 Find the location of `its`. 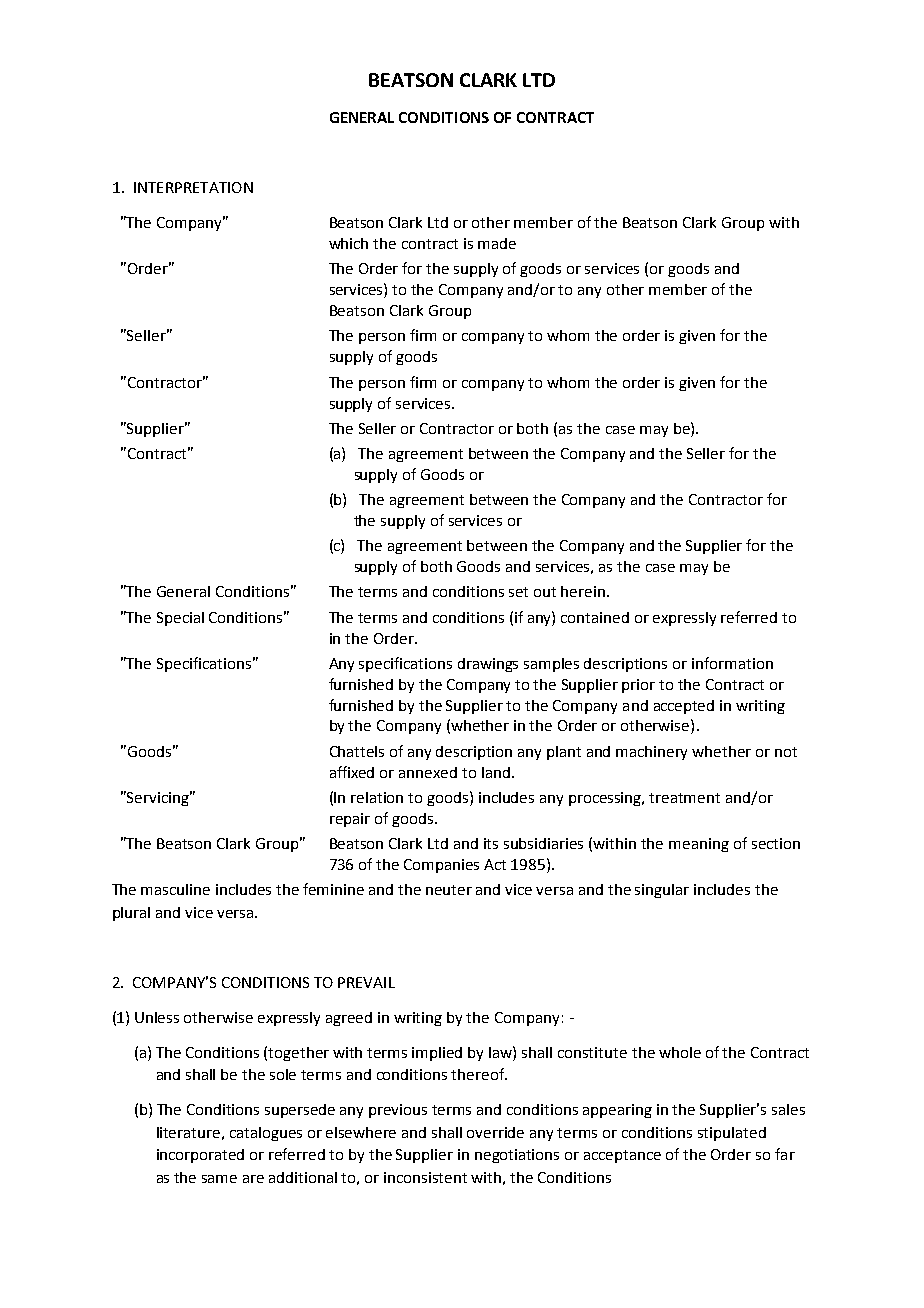

its is located at coordinates (491, 843).
